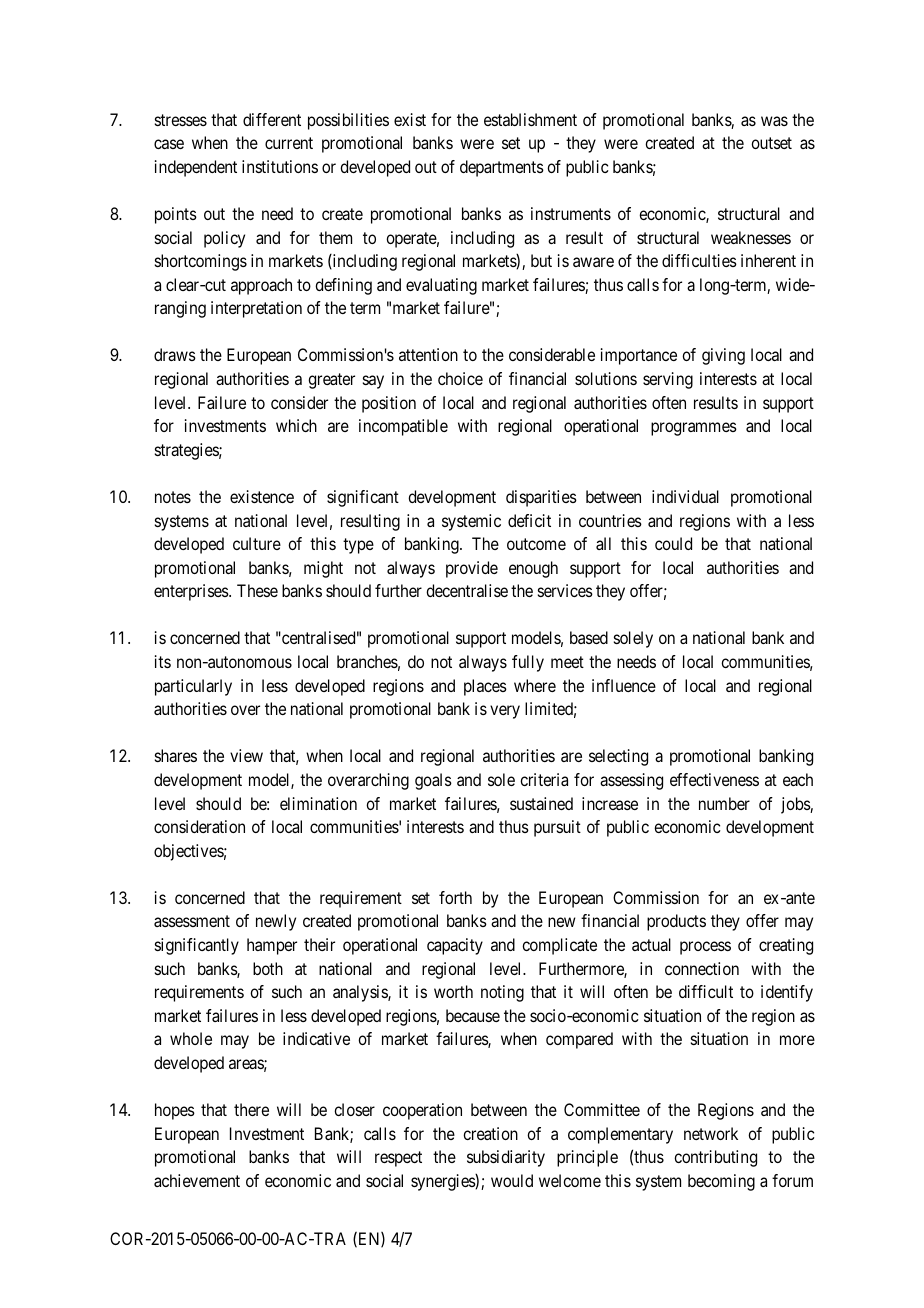 This page has width=924, height=1308. I want to click on provide, so click(472, 569).
